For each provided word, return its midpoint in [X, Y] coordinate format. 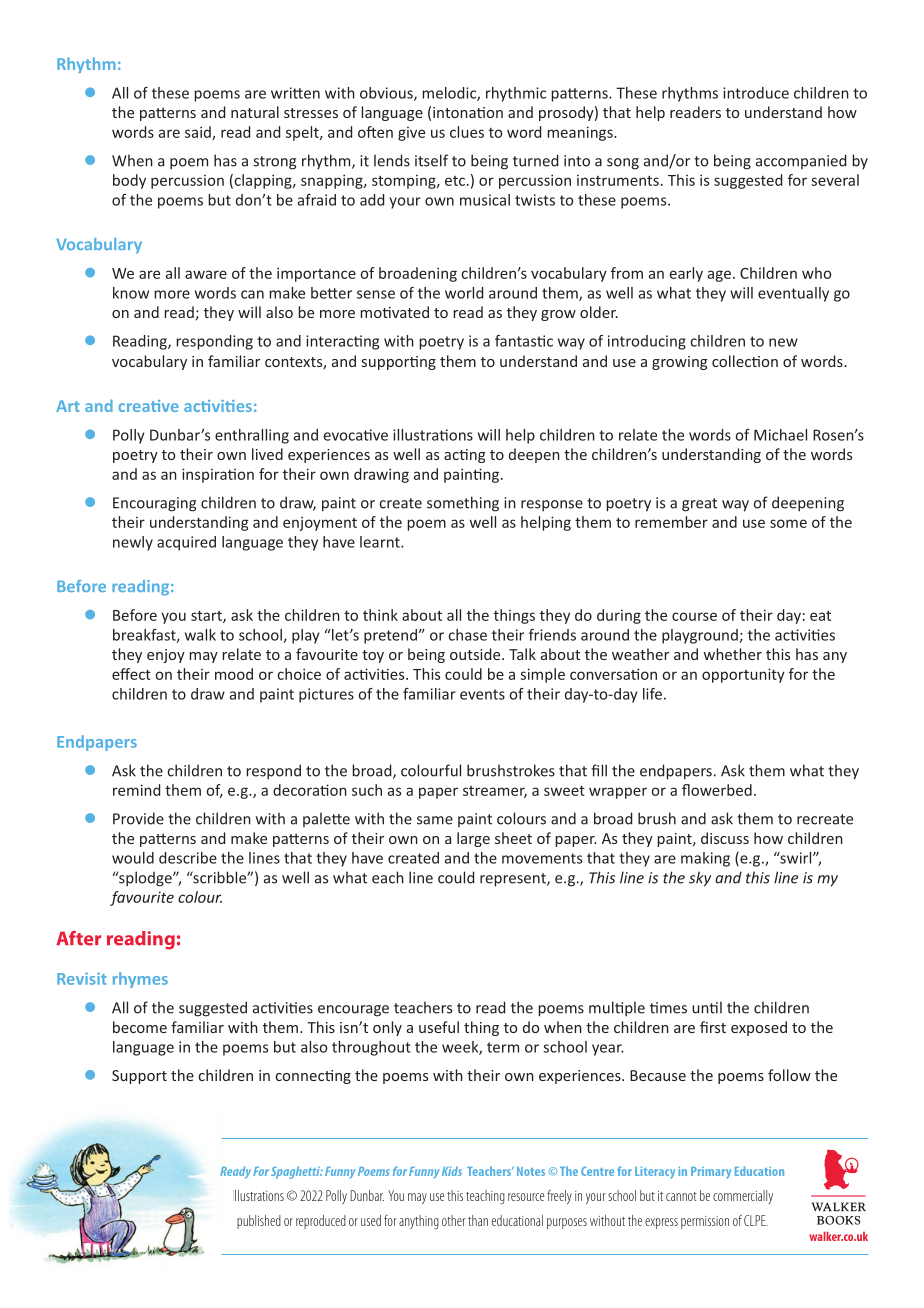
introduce [756, 93]
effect [131, 674]
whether [732, 654]
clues [467, 132]
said [199, 133]
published [259, 1222]
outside [476, 654]
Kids [452, 1171]
